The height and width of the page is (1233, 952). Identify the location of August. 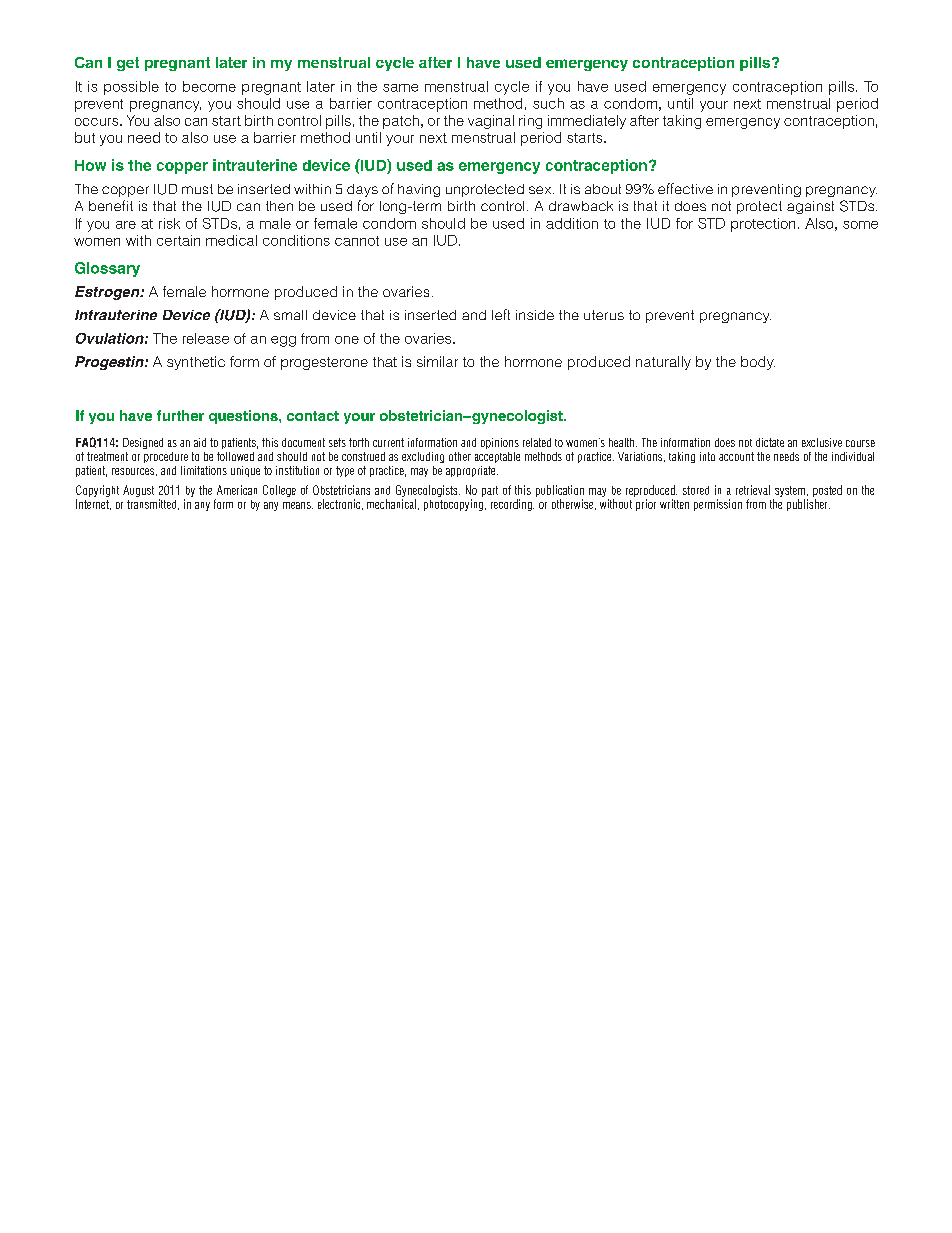
(138, 491).
